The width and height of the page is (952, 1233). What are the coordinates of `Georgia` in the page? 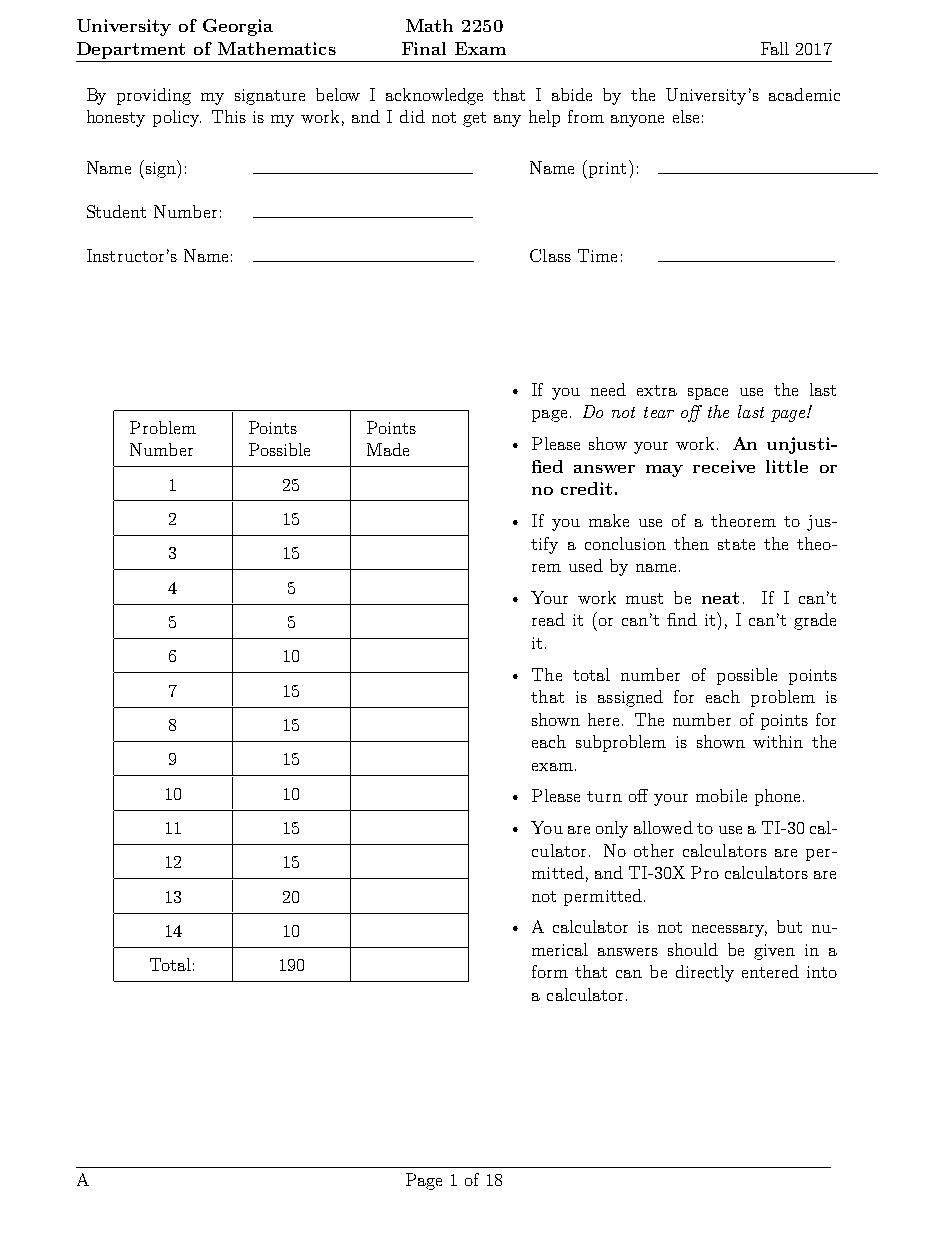 It's located at (238, 27).
